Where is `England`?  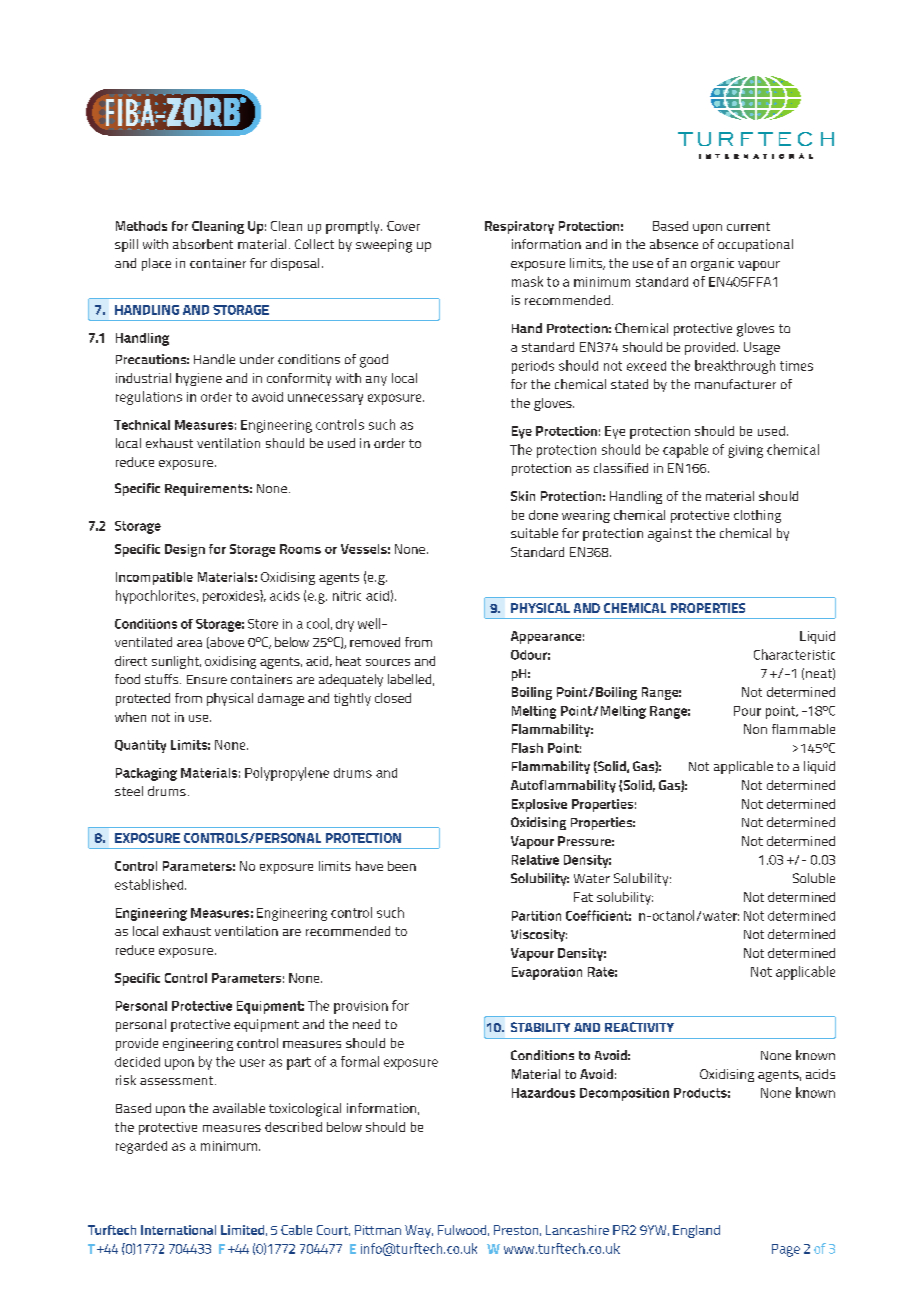
England is located at coordinates (696, 1231).
